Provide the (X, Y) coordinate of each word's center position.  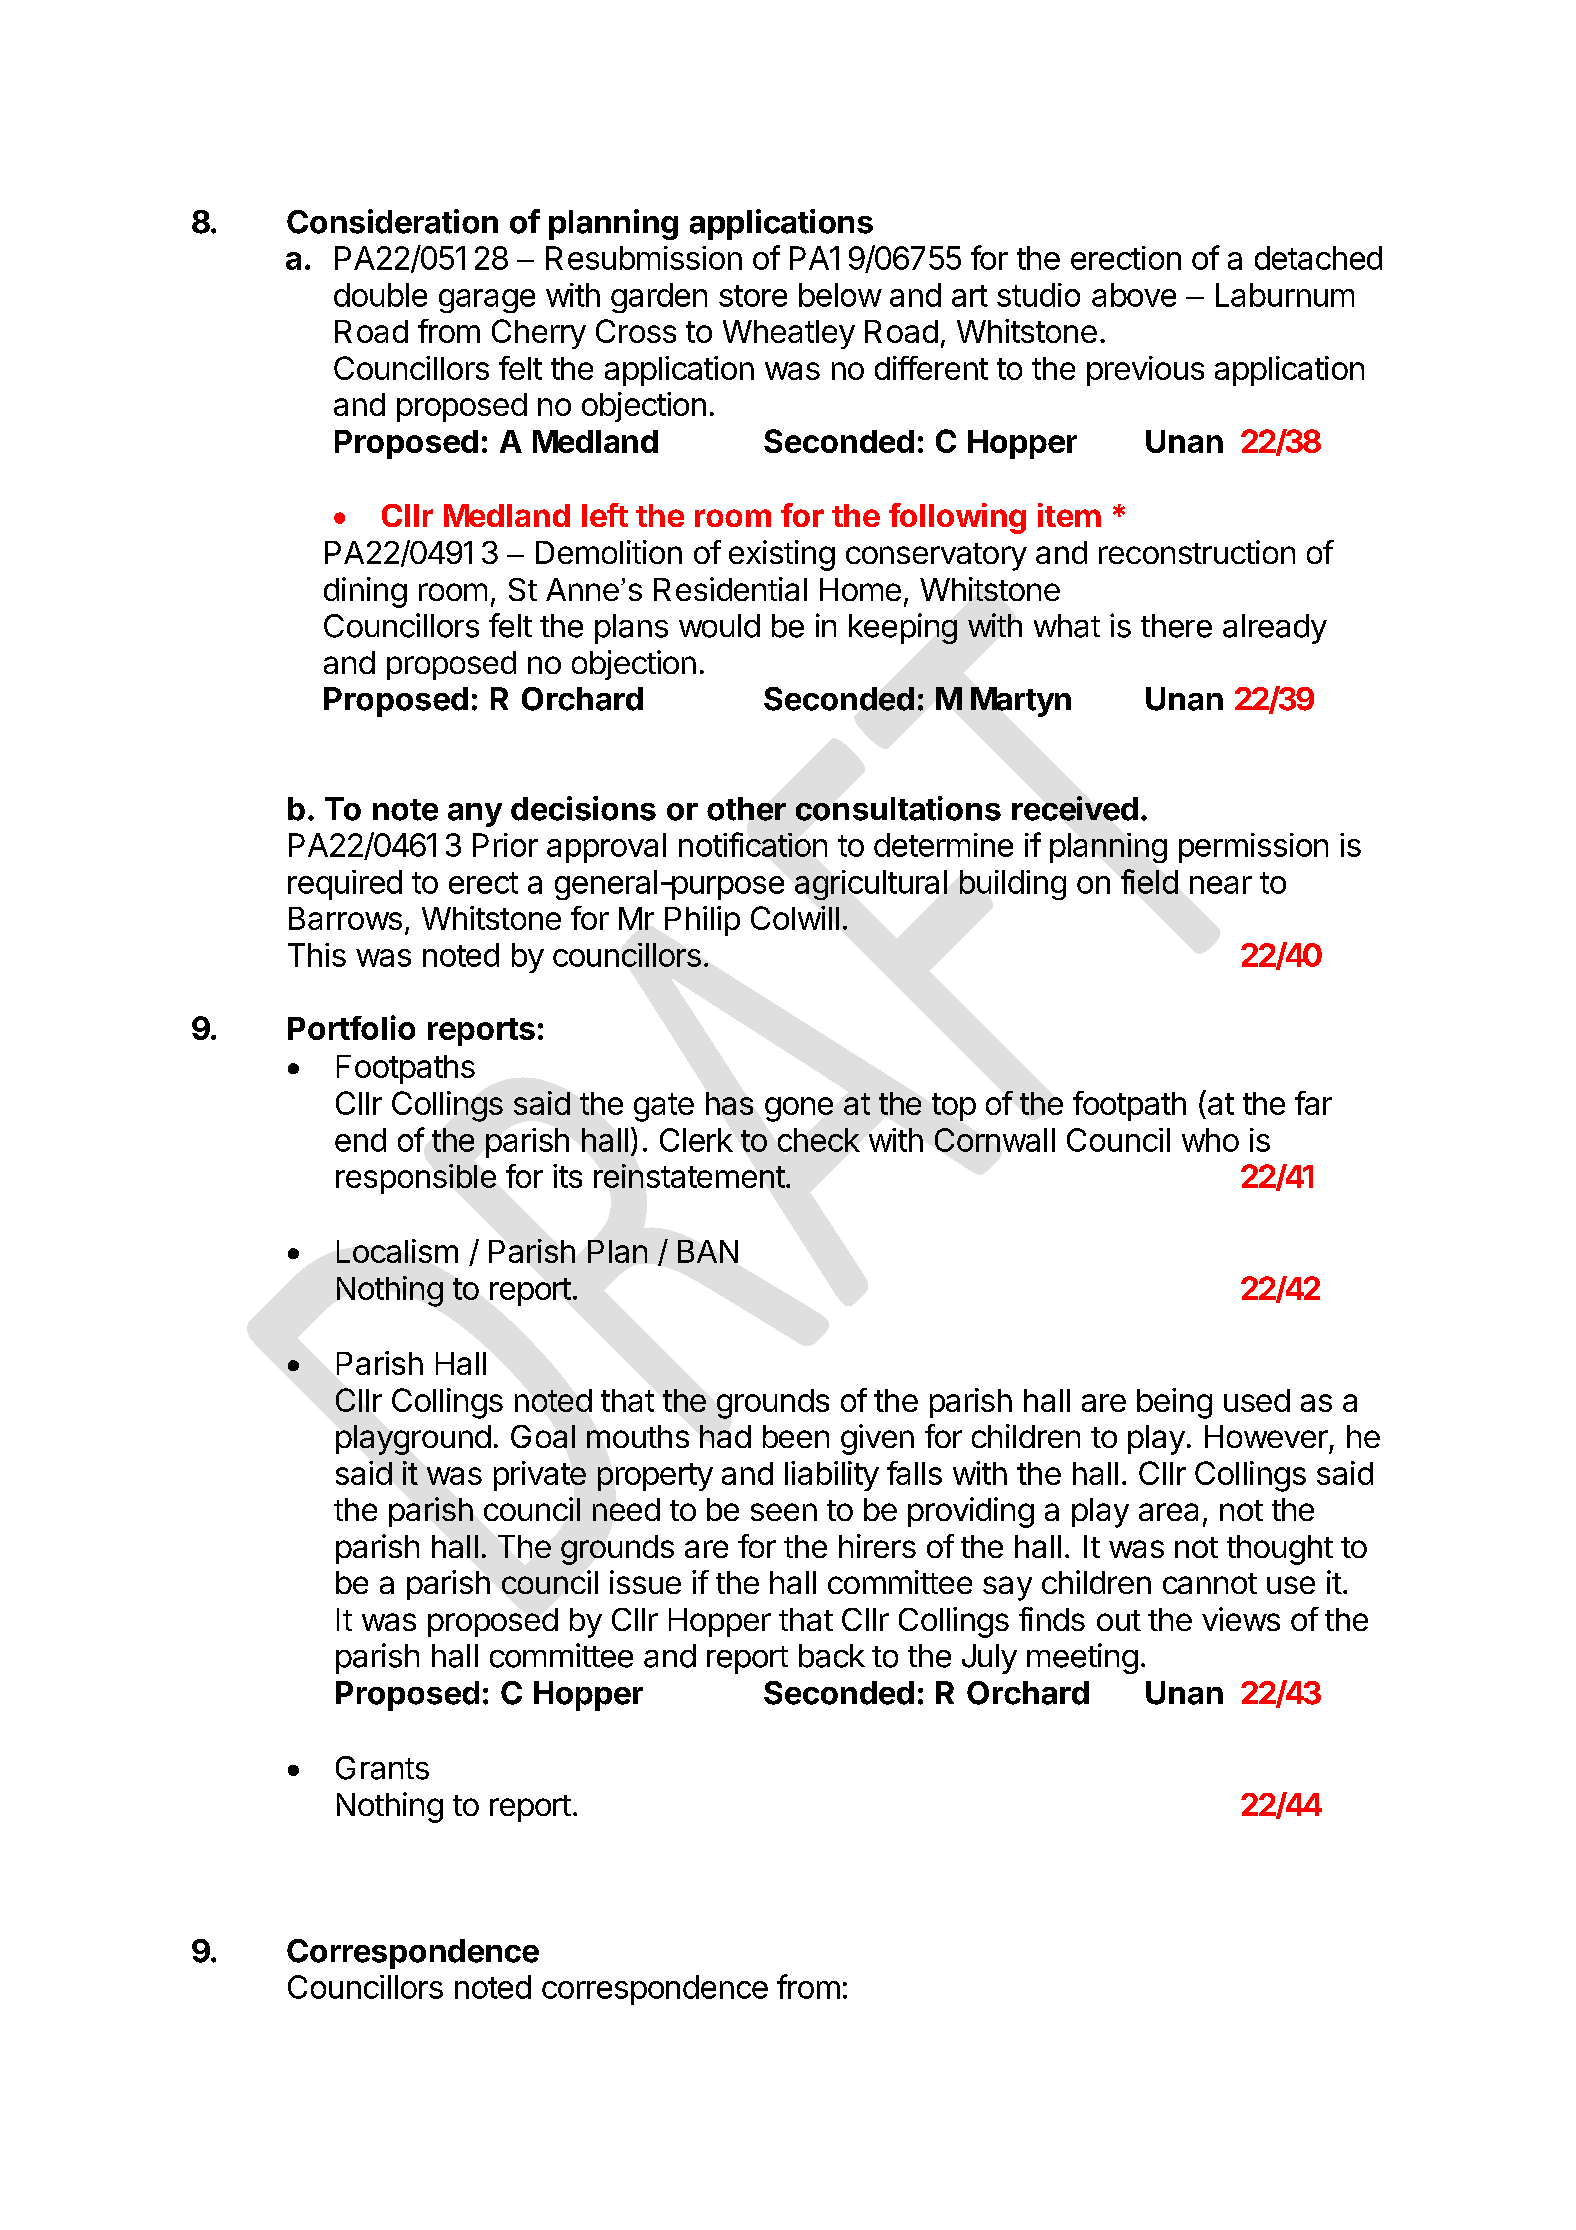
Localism (397, 1251)
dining (365, 592)
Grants (382, 1768)
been (796, 1436)
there (1176, 626)
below (840, 295)
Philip (702, 921)
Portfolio (351, 1027)
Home (860, 589)
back (832, 1656)
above (1134, 295)
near (1221, 885)
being (1174, 1403)
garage (487, 301)
